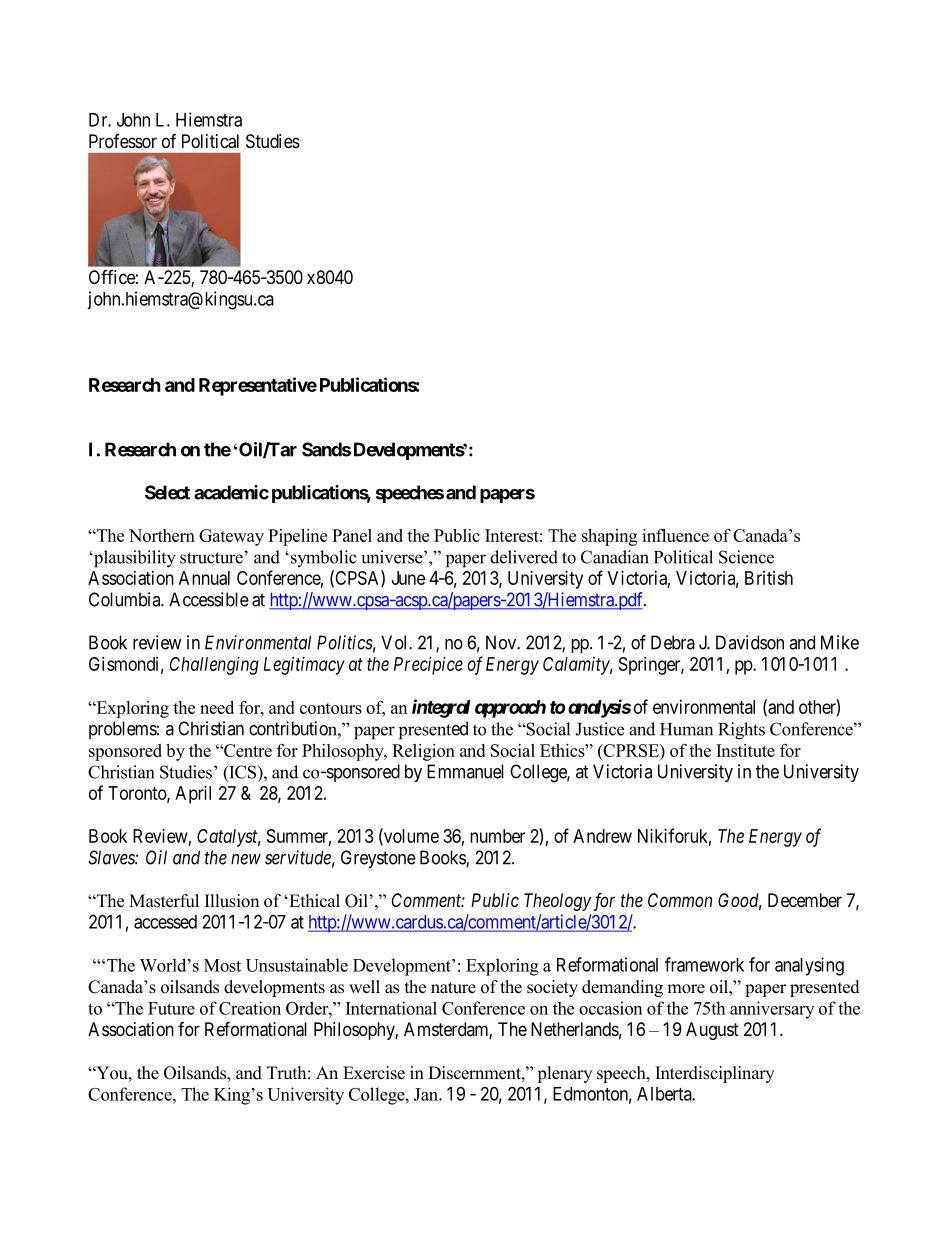 The width and height of the screenshot is (952, 1233). I want to click on Future, so click(171, 1008).
